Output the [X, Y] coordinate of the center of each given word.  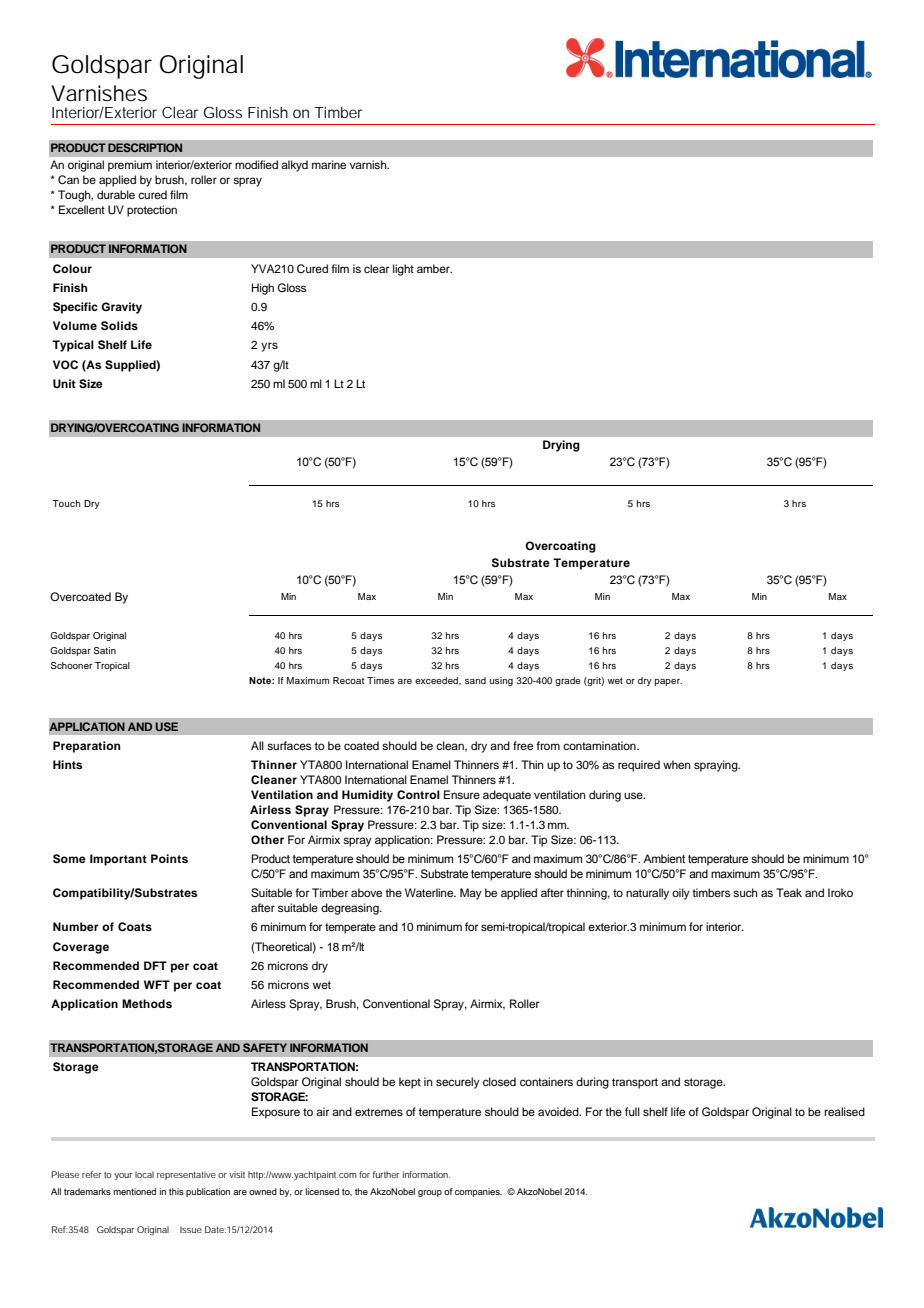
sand [475, 680]
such [745, 892]
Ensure [462, 794]
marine [329, 164]
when [677, 764]
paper [668, 682]
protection [152, 211]
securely [458, 1083]
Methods [147, 1003]
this [176, 1191]
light [403, 270]
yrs [269, 347]
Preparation [87, 747]
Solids [119, 326]
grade [568, 681]
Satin [105, 650]
